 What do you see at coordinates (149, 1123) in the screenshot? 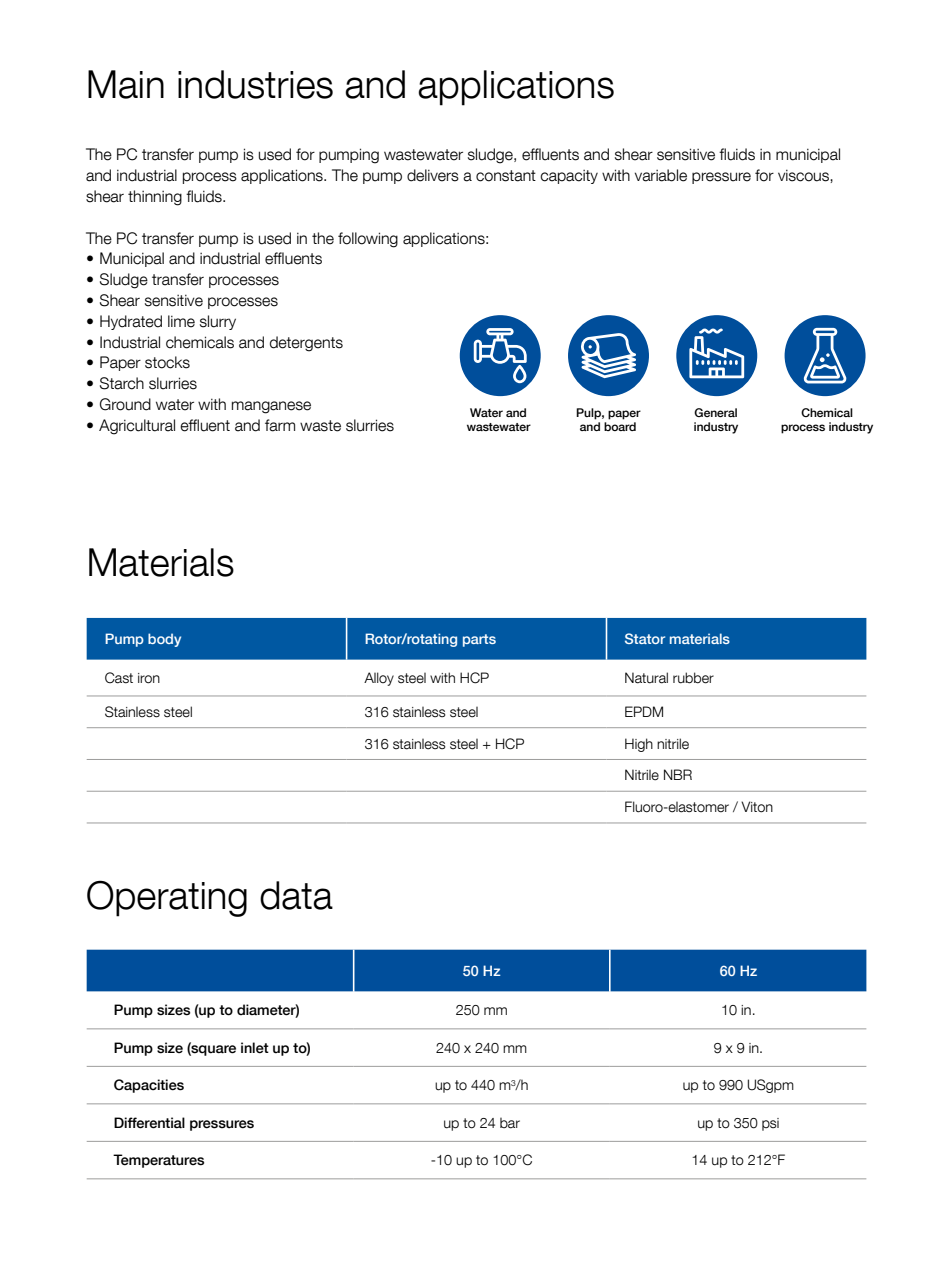
I see `Differential` at bounding box center [149, 1123].
